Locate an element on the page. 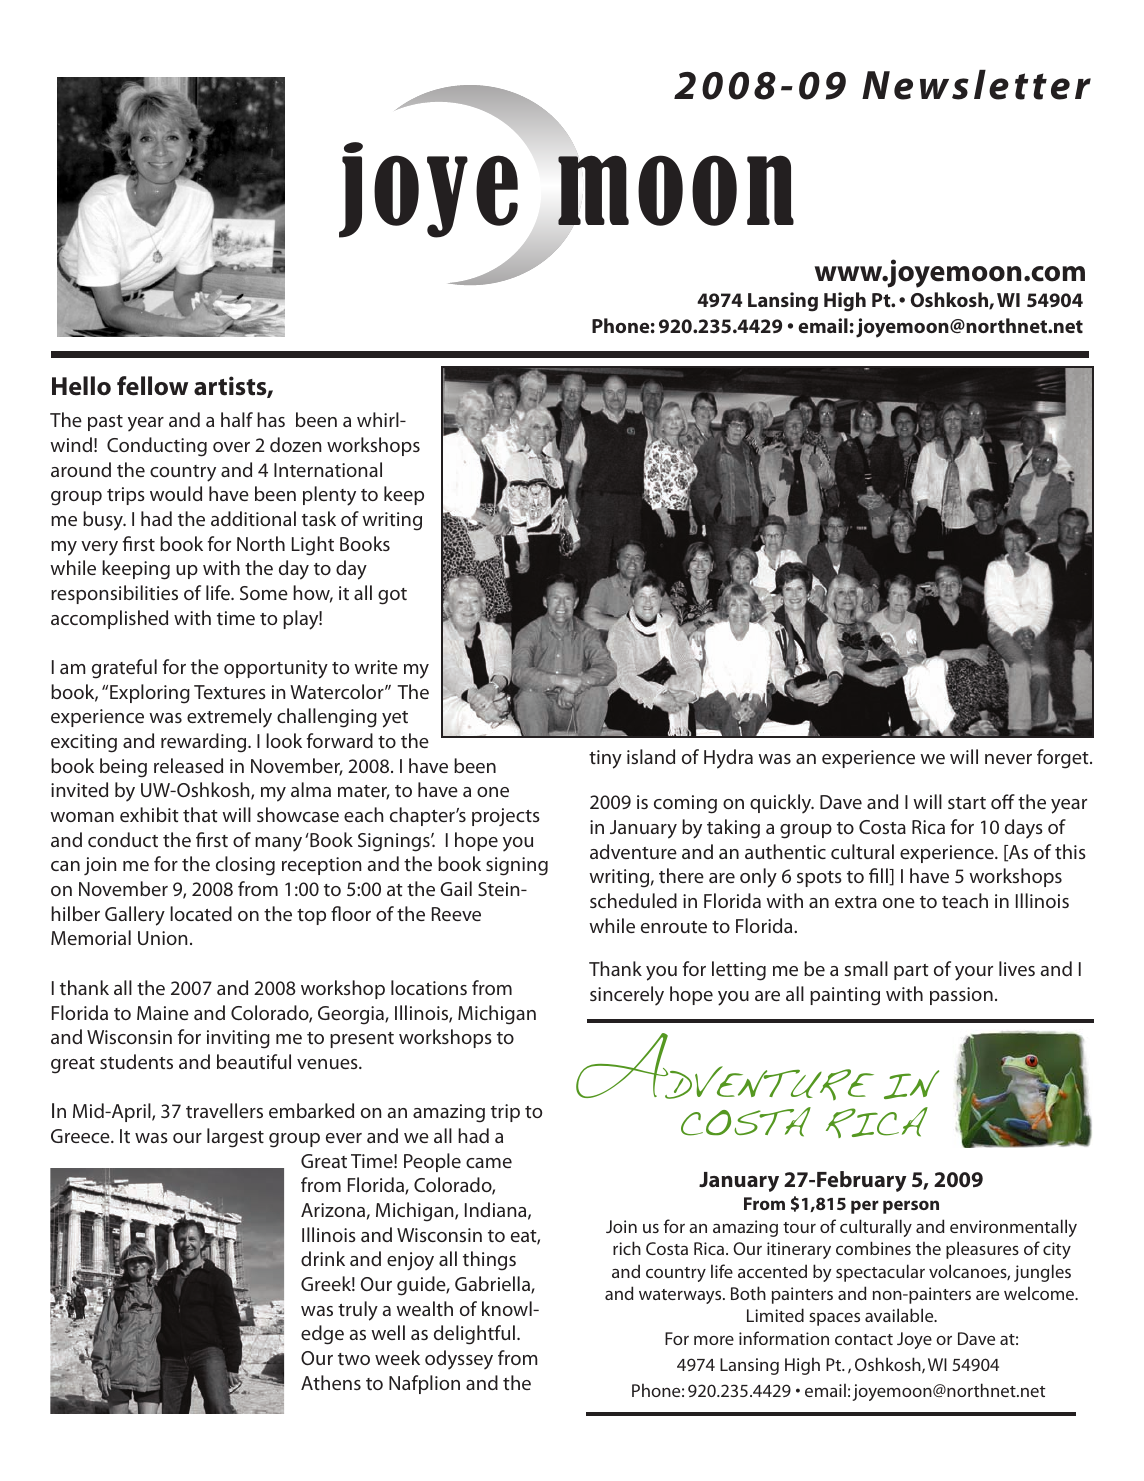 The height and width of the image is (1481, 1144). plenty is located at coordinates (329, 496).
